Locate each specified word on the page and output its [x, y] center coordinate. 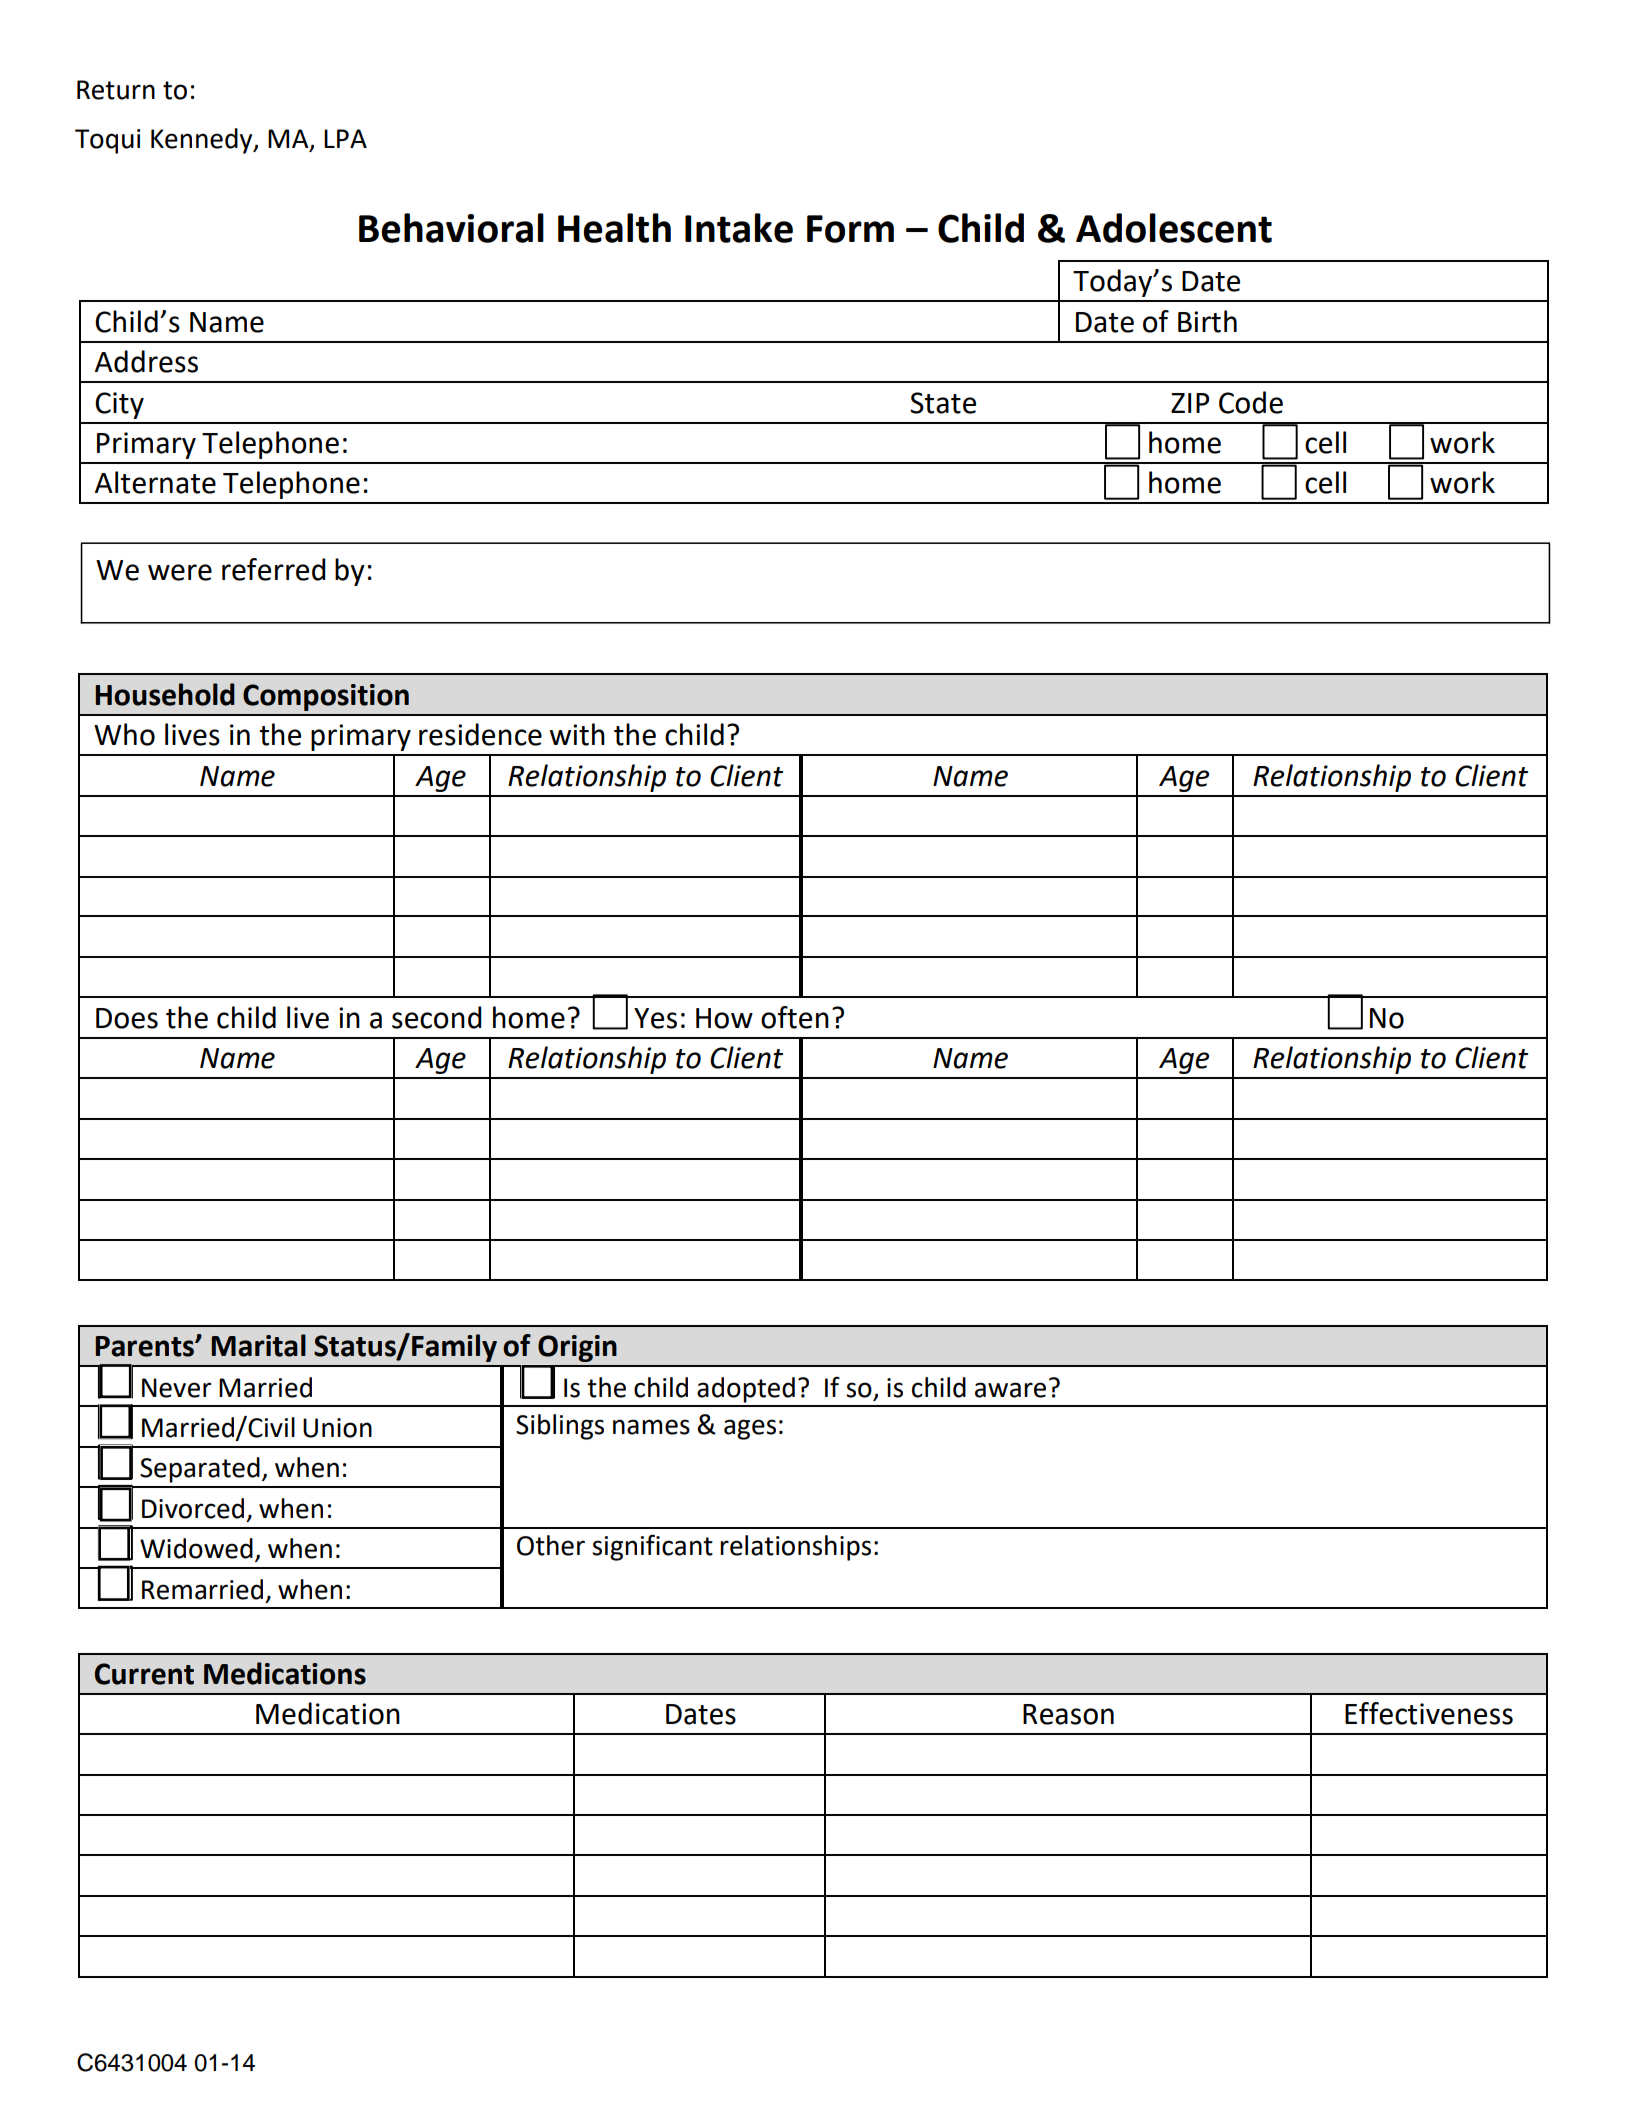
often [795, 1017]
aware [1010, 1390]
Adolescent [1174, 228]
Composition [326, 697]
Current [144, 1674]
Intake [739, 228]
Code [1251, 402]
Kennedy [203, 141]
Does [127, 1018]
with [577, 734]
